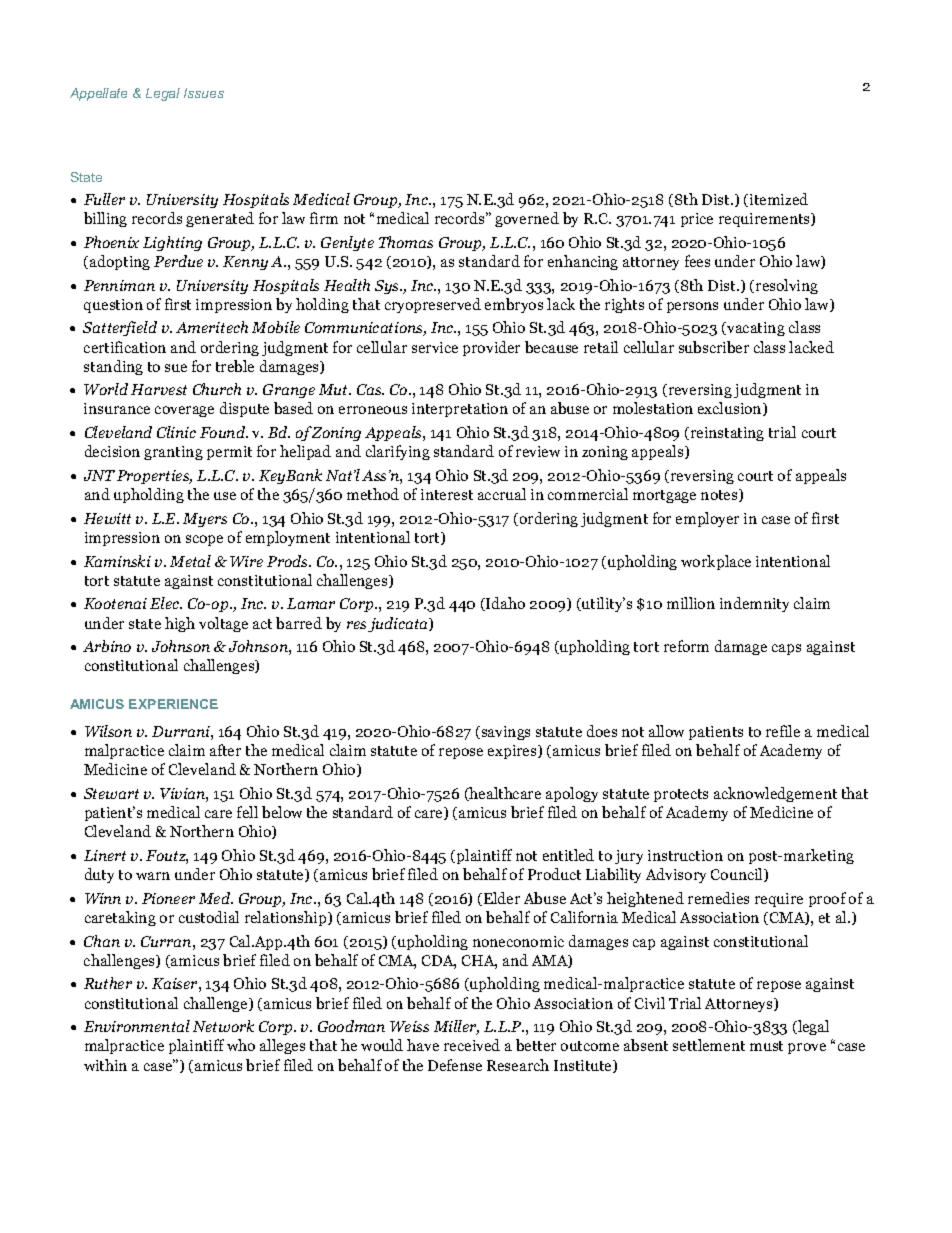 This image has height=1233, width=952. Describe the element at coordinates (223, 1026) in the image. I see `Network` at that location.
